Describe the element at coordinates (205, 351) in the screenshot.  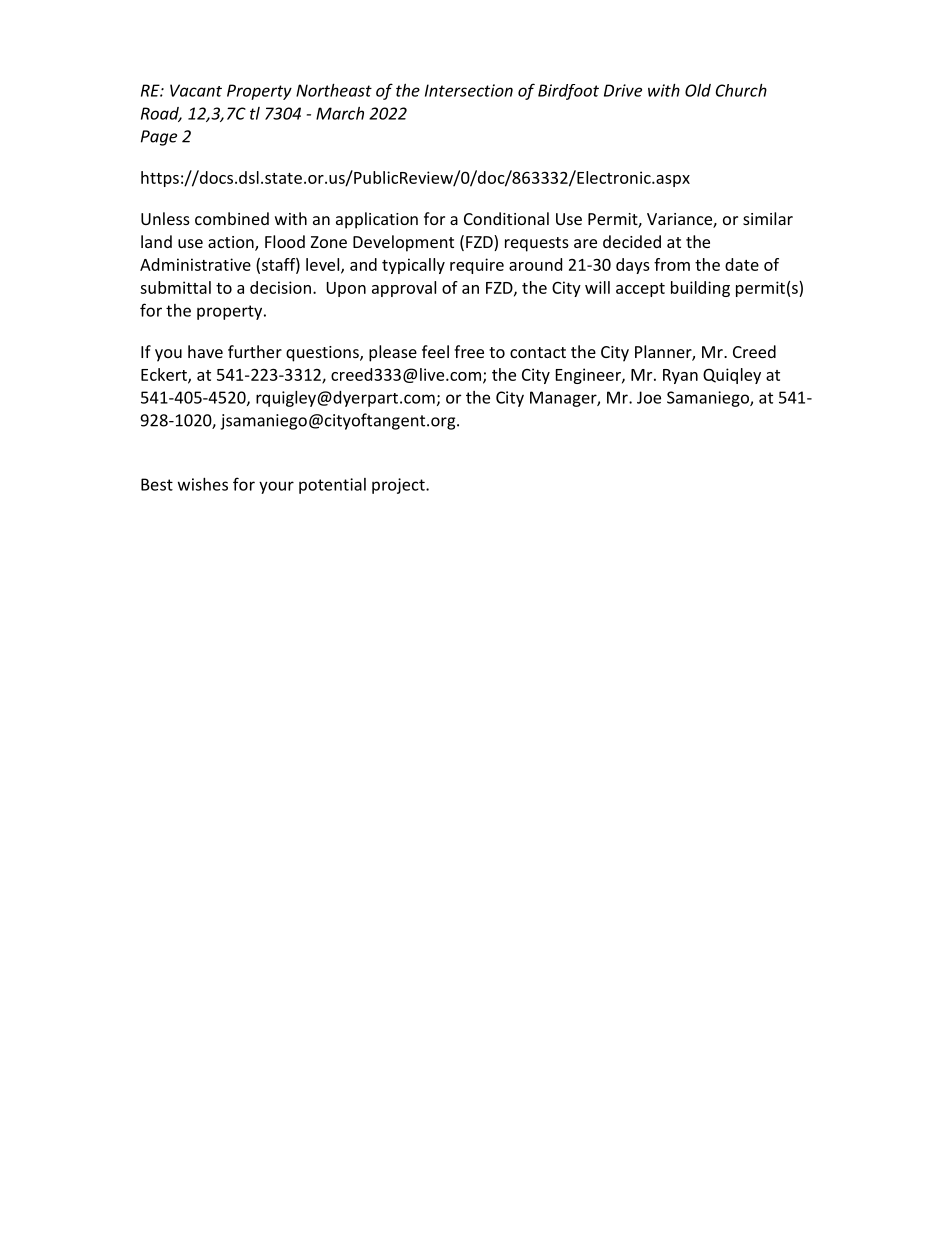
I see `have` at that location.
